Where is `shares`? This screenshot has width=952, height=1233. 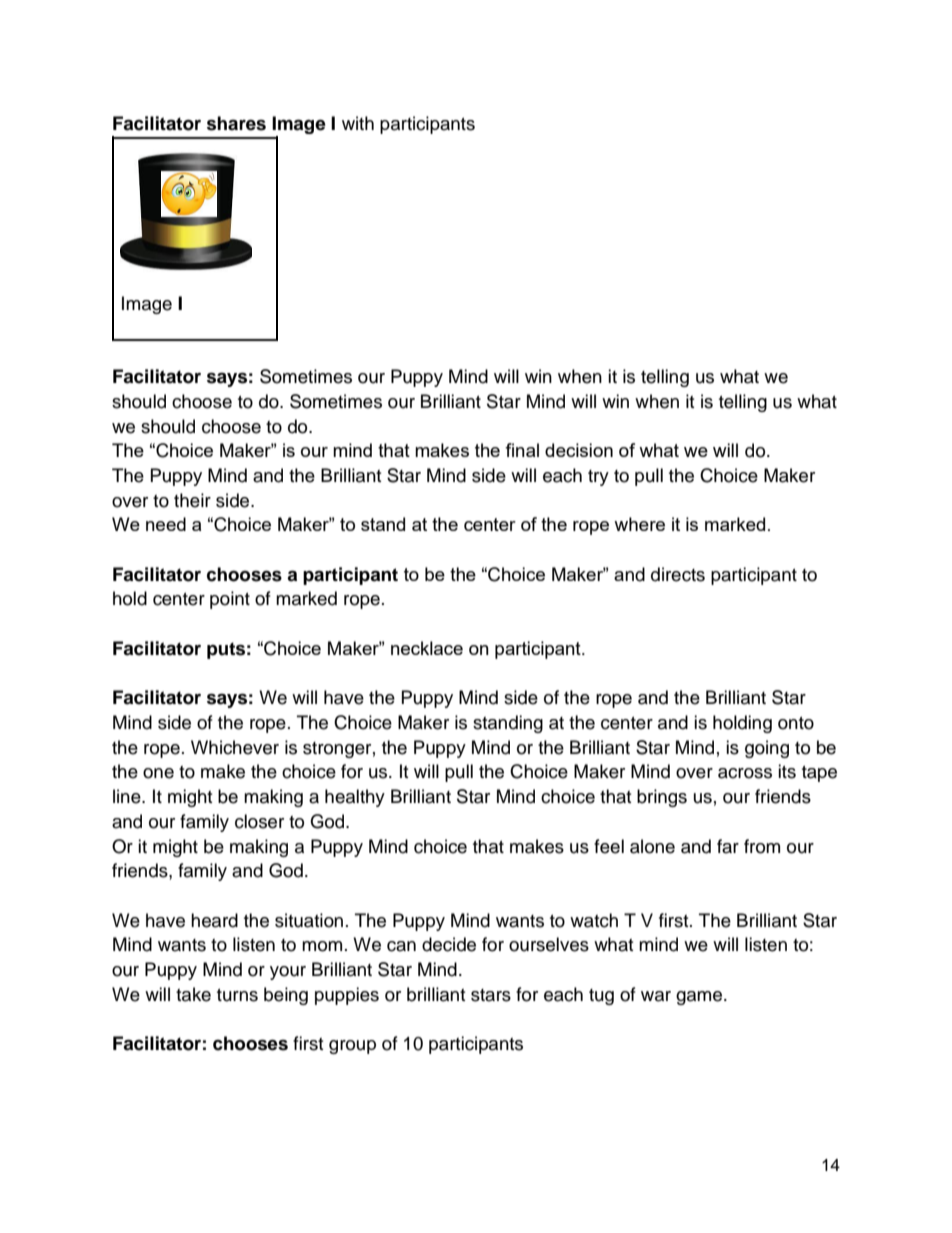 shares is located at coordinates (236, 123).
